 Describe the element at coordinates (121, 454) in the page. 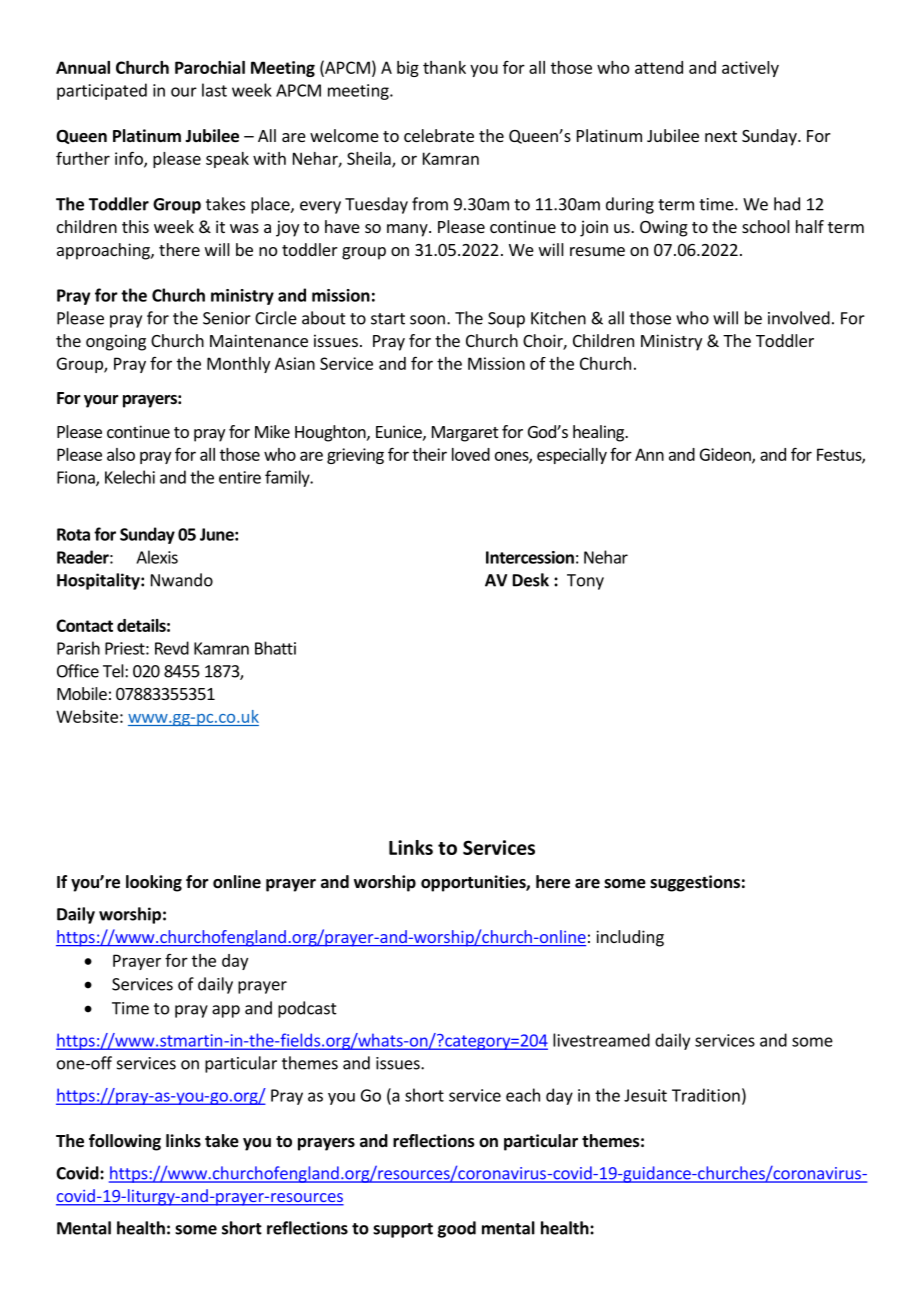

I see `also` at that location.
